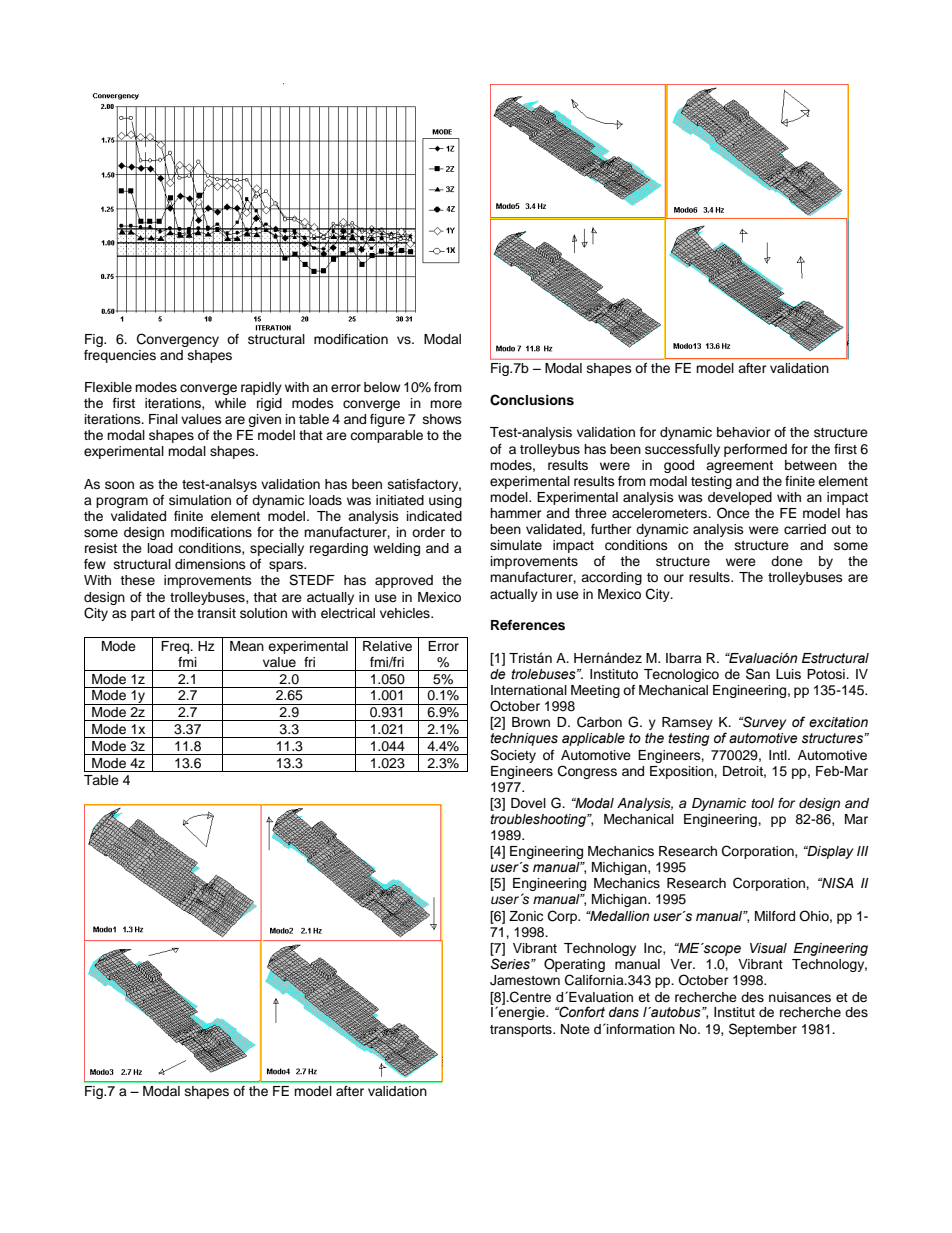 The height and width of the page is (1233, 952). What do you see at coordinates (531, 722) in the page?
I see `Brown` at bounding box center [531, 722].
